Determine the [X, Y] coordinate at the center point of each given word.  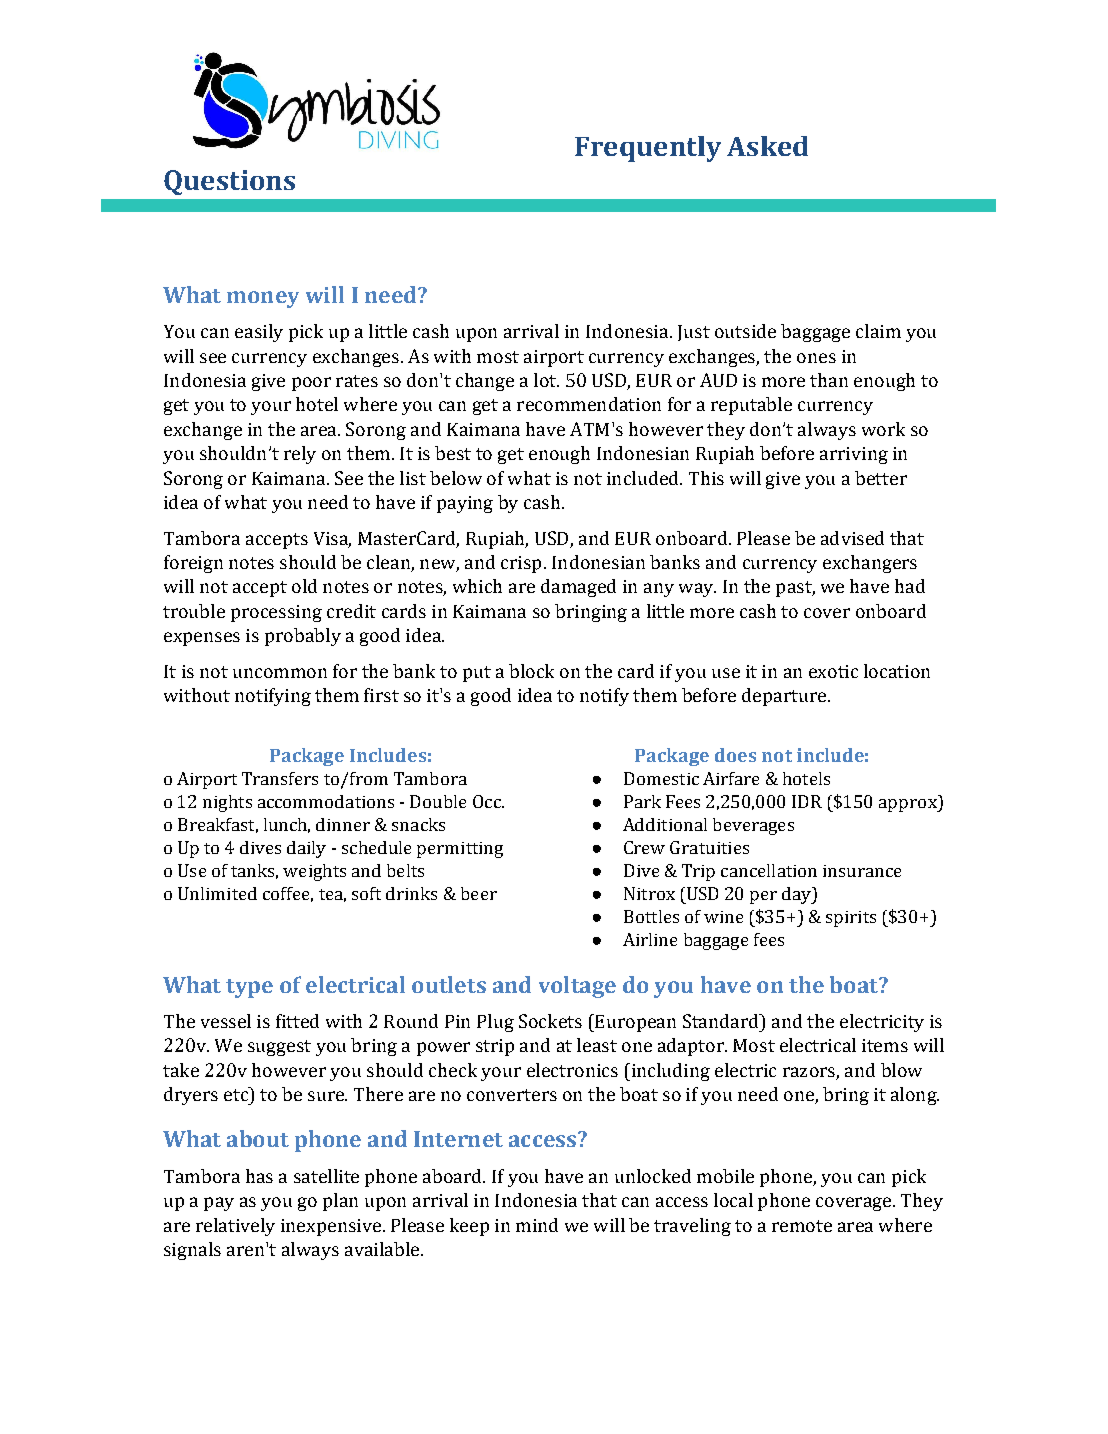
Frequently [648, 149]
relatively [235, 1227]
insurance [862, 871]
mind [537, 1225]
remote [802, 1226]
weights [314, 872]
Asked [767, 146]
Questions [229, 182]
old [304, 586]
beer [479, 893]
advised [852, 538]
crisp [521, 564]
